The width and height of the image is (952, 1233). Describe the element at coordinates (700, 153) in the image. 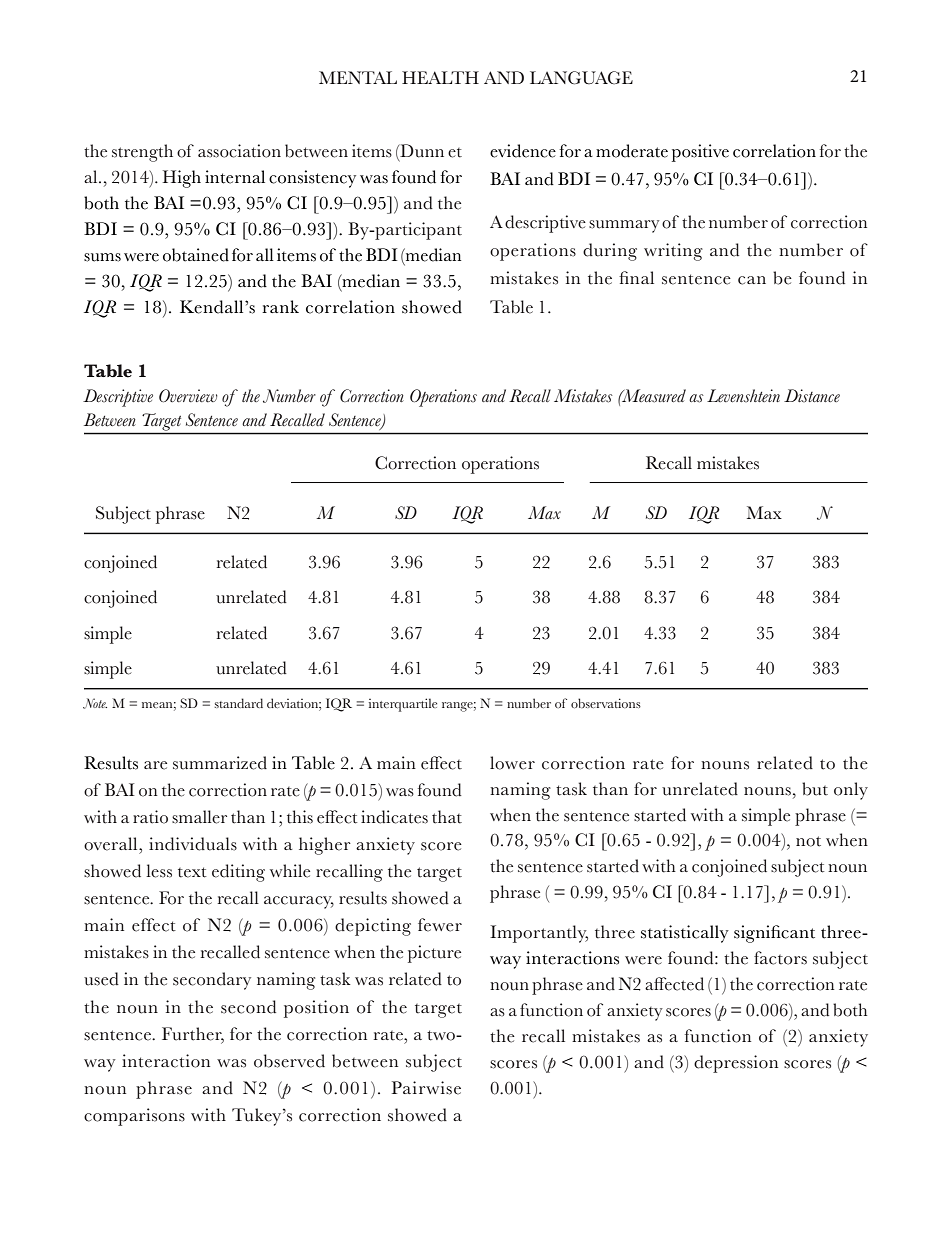

I see `positive` at that location.
